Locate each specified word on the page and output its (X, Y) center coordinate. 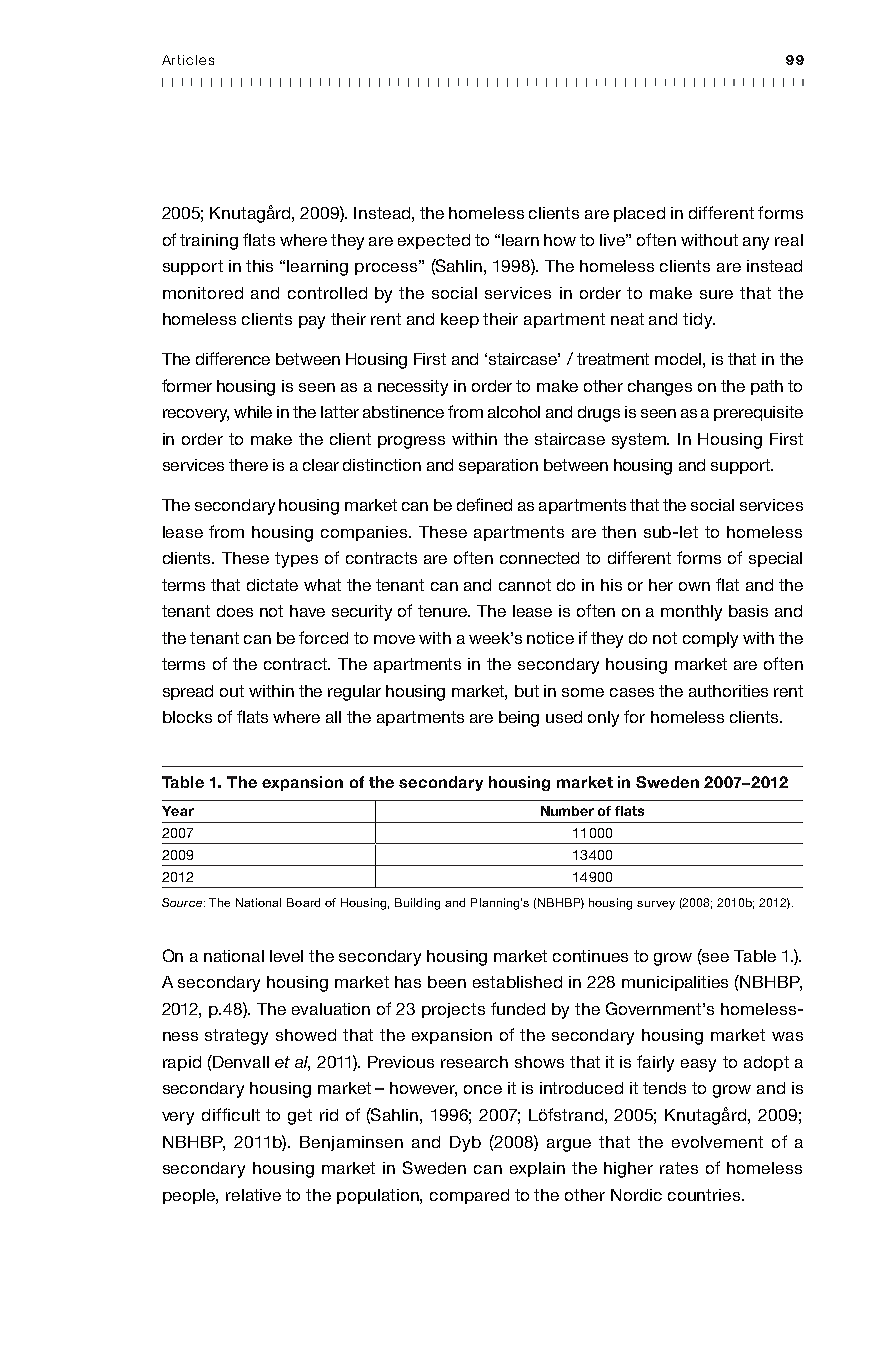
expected (434, 241)
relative (253, 1195)
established (517, 982)
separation (498, 466)
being (519, 719)
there (248, 465)
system (640, 441)
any (756, 243)
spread (188, 692)
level (286, 956)
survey (656, 905)
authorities (728, 691)
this (259, 266)
